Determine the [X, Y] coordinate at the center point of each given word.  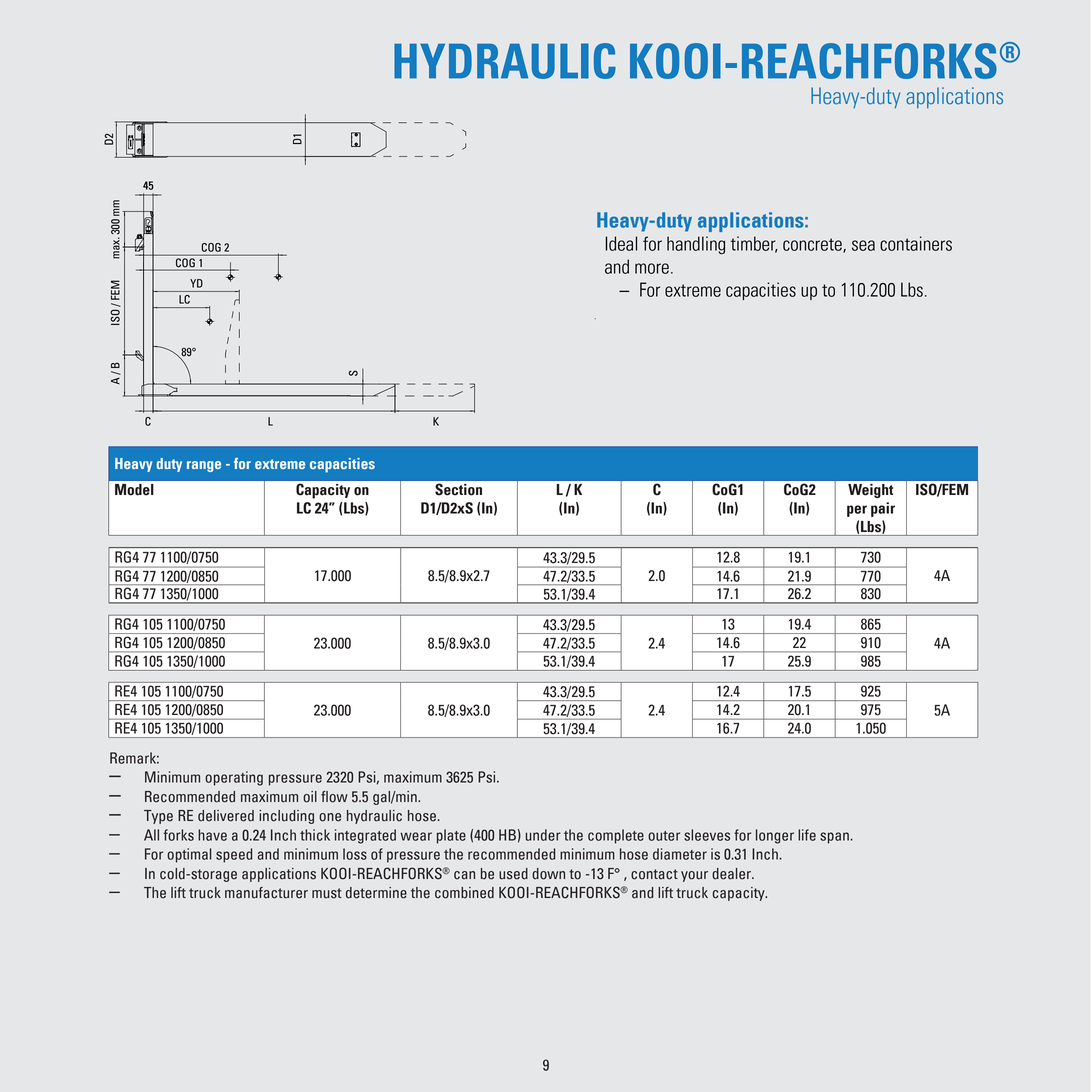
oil [310, 797]
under [543, 835]
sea [863, 245]
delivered [226, 816]
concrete [813, 245]
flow [334, 797]
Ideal [621, 243]
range [204, 466]
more [652, 268]
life [807, 835]
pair [883, 509]
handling [696, 245]
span [835, 838]
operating [234, 778]
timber [754, 244]
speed [234, 855]
